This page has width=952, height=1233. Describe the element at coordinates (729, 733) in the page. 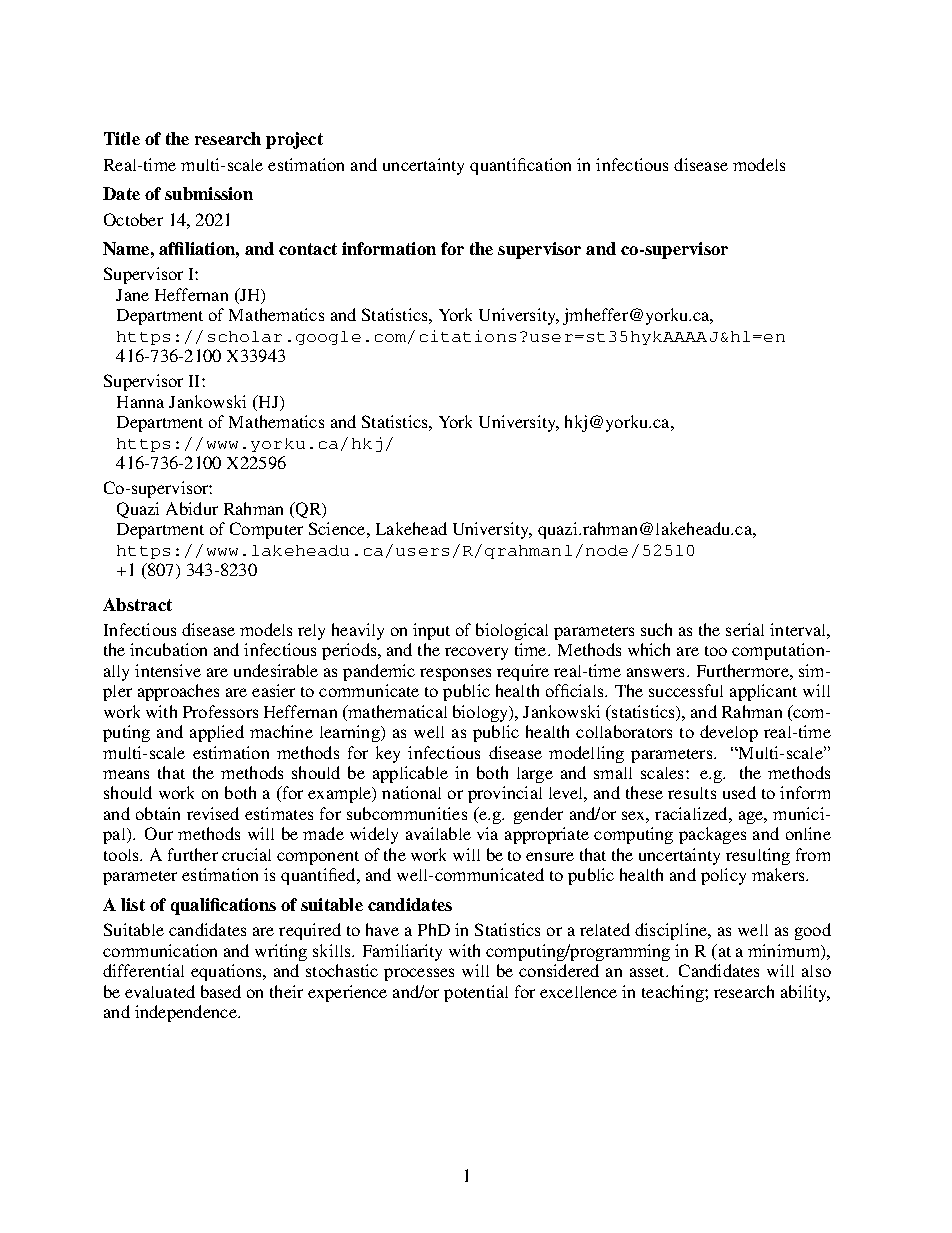

I see `develop` at that location.
